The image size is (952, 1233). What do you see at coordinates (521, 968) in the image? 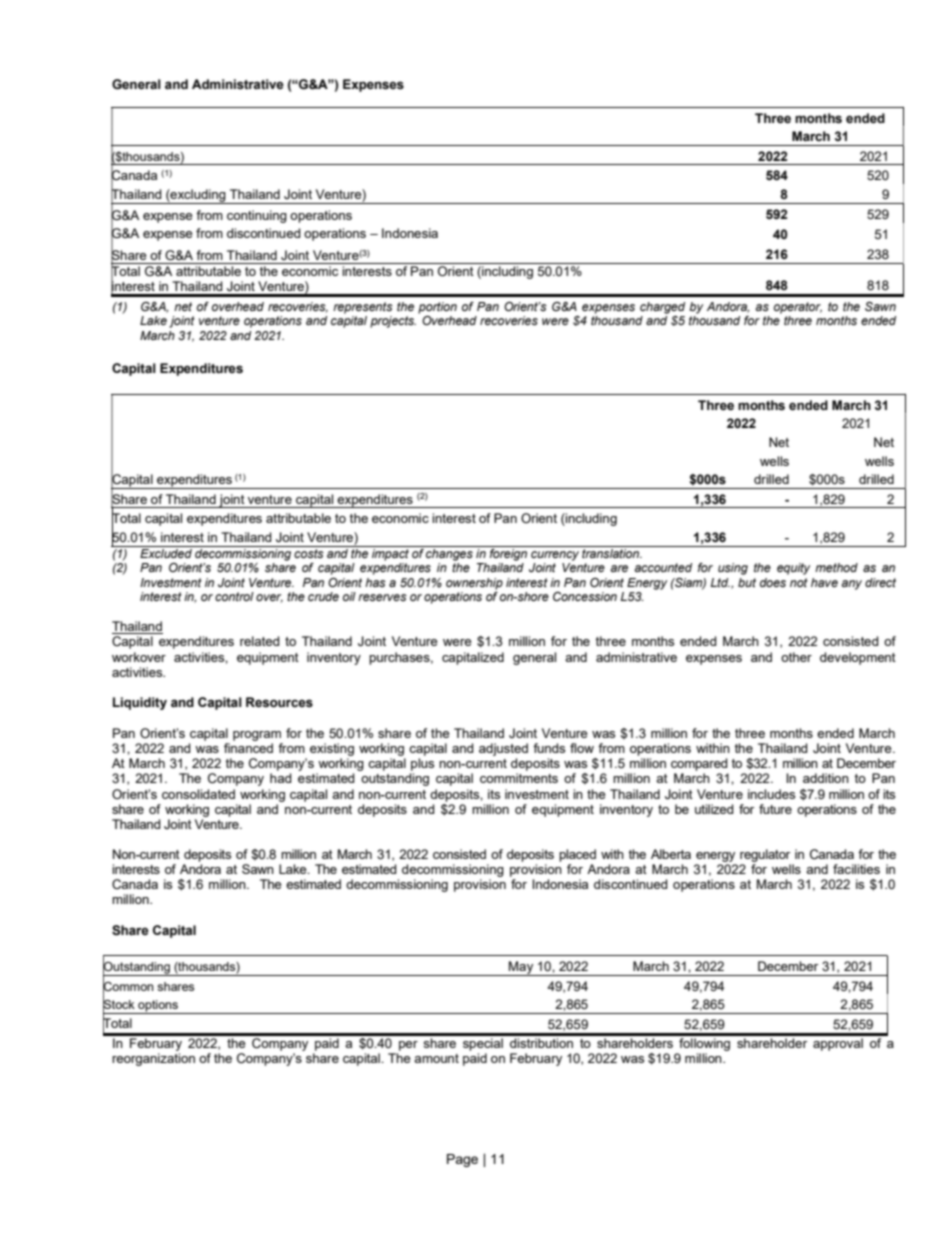
I see `May` at bounding box center [521, 968].
